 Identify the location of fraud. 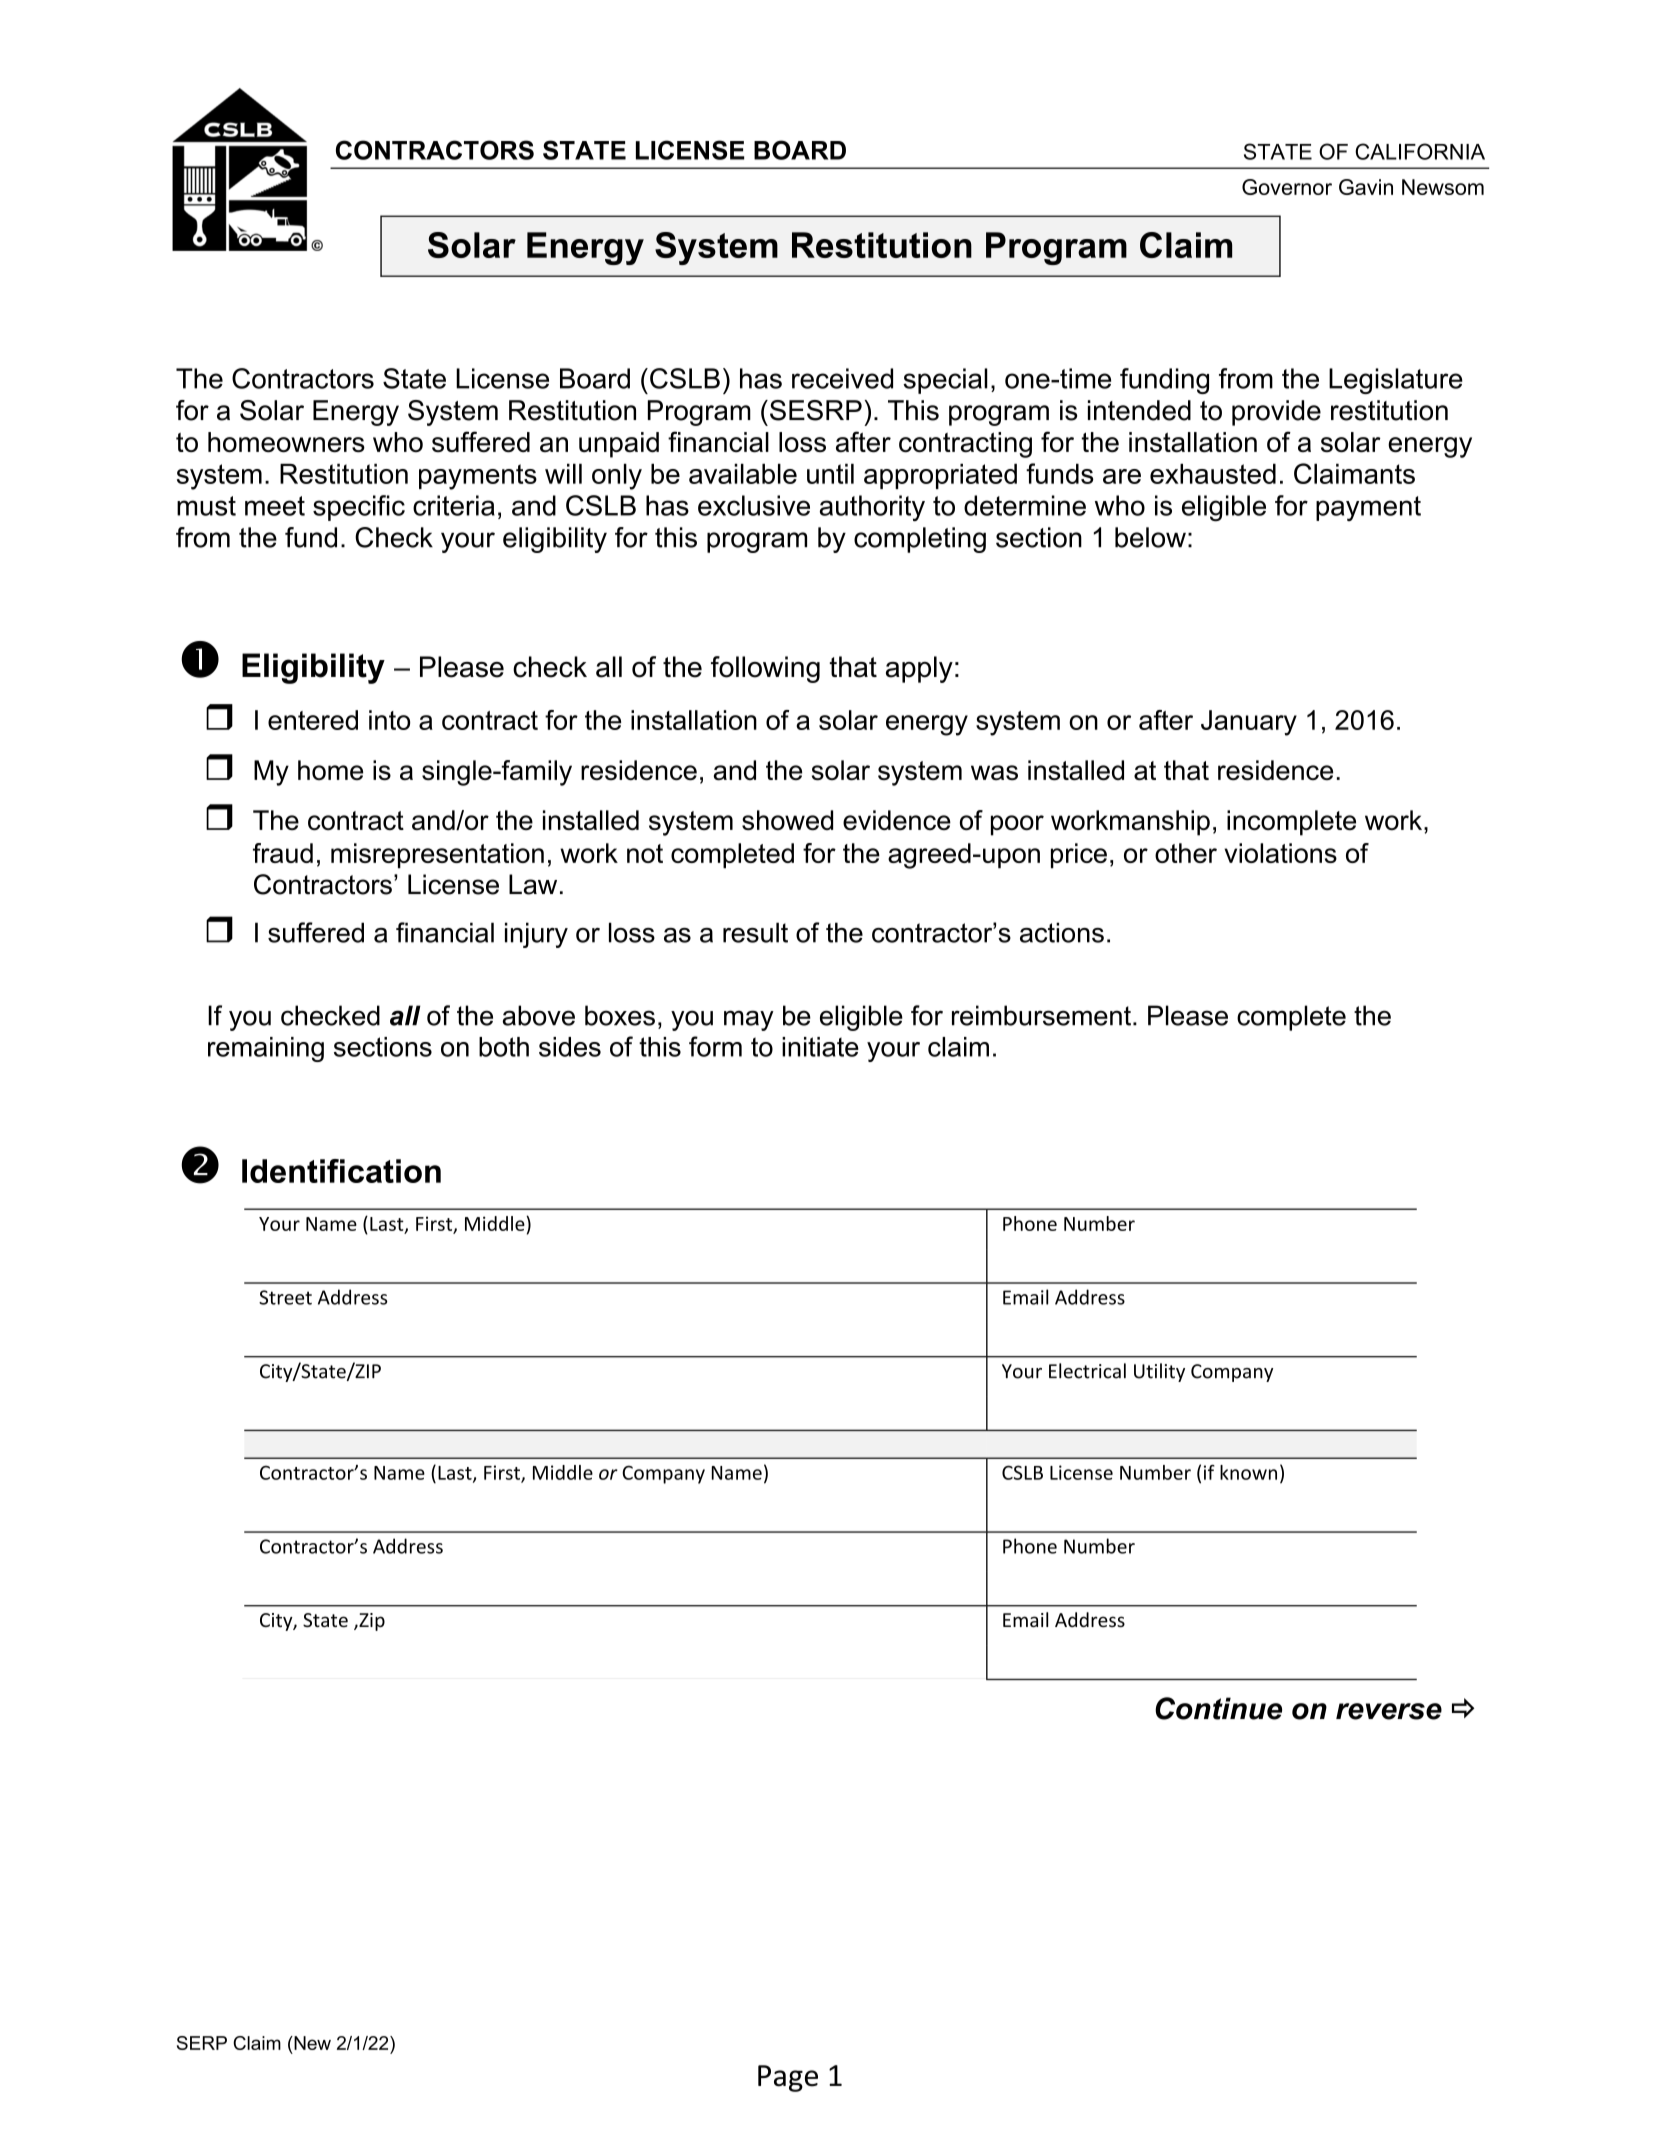
(283, 853).
